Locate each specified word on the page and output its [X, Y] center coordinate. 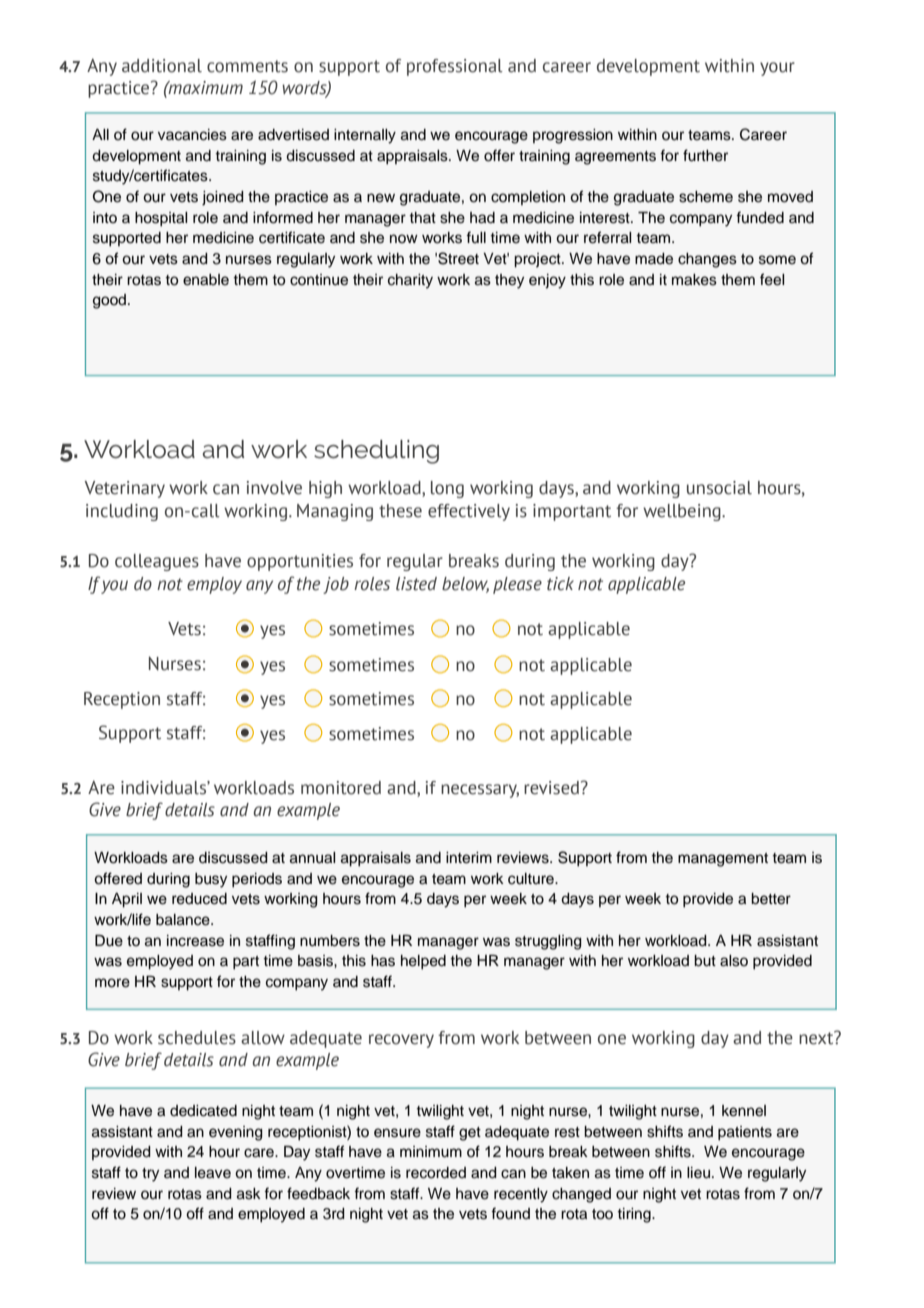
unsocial [719, 488]
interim [469, 858]
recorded [436, 1173]
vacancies [192, 135]
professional [455, 67]
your [777, 69]
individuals [164, 788]
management [723, 860]
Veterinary [125, 489]
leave [213, 1173]
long [447, 489]
